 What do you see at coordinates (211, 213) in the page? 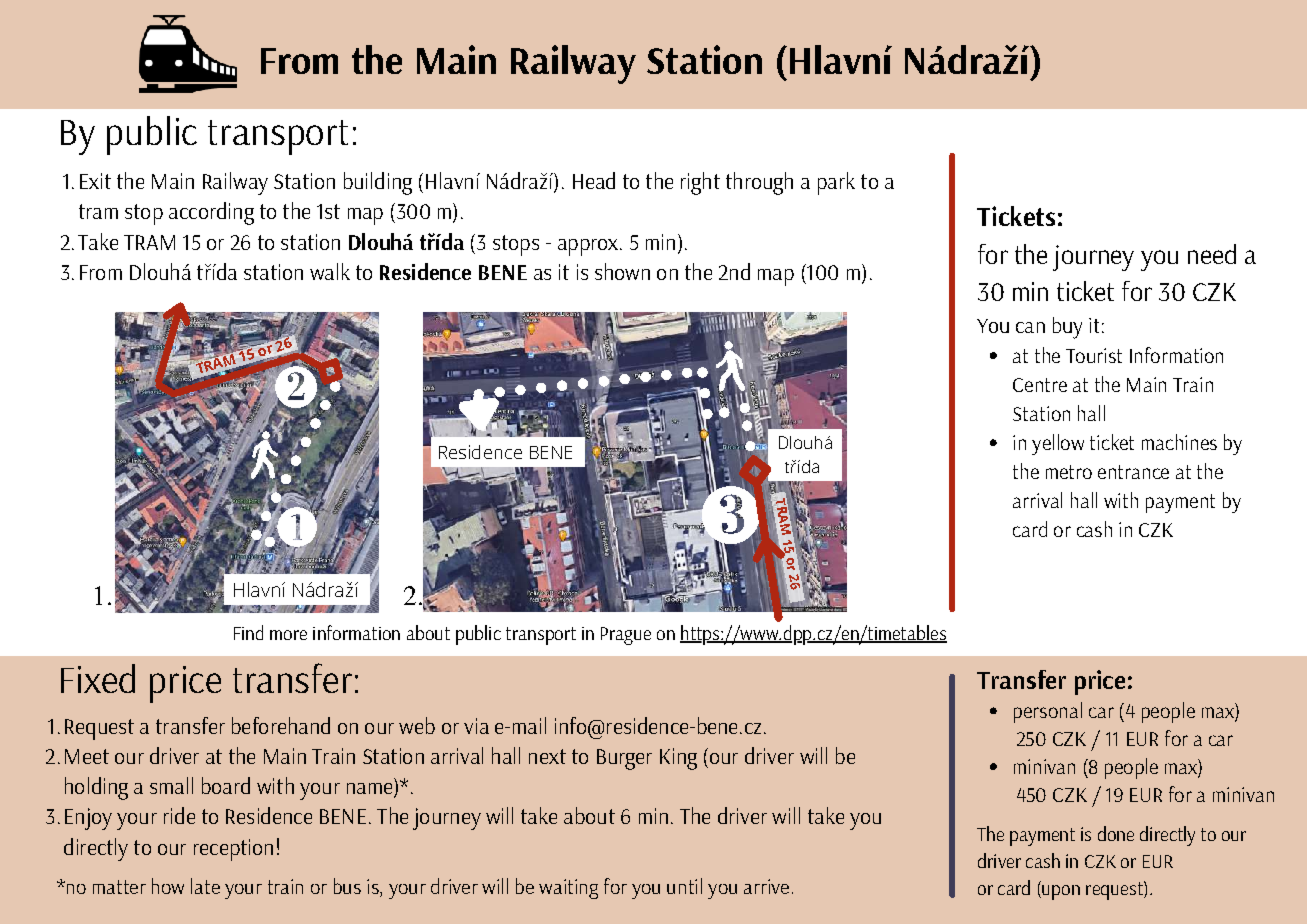
I see `according` at bounding box center [211, 213].
